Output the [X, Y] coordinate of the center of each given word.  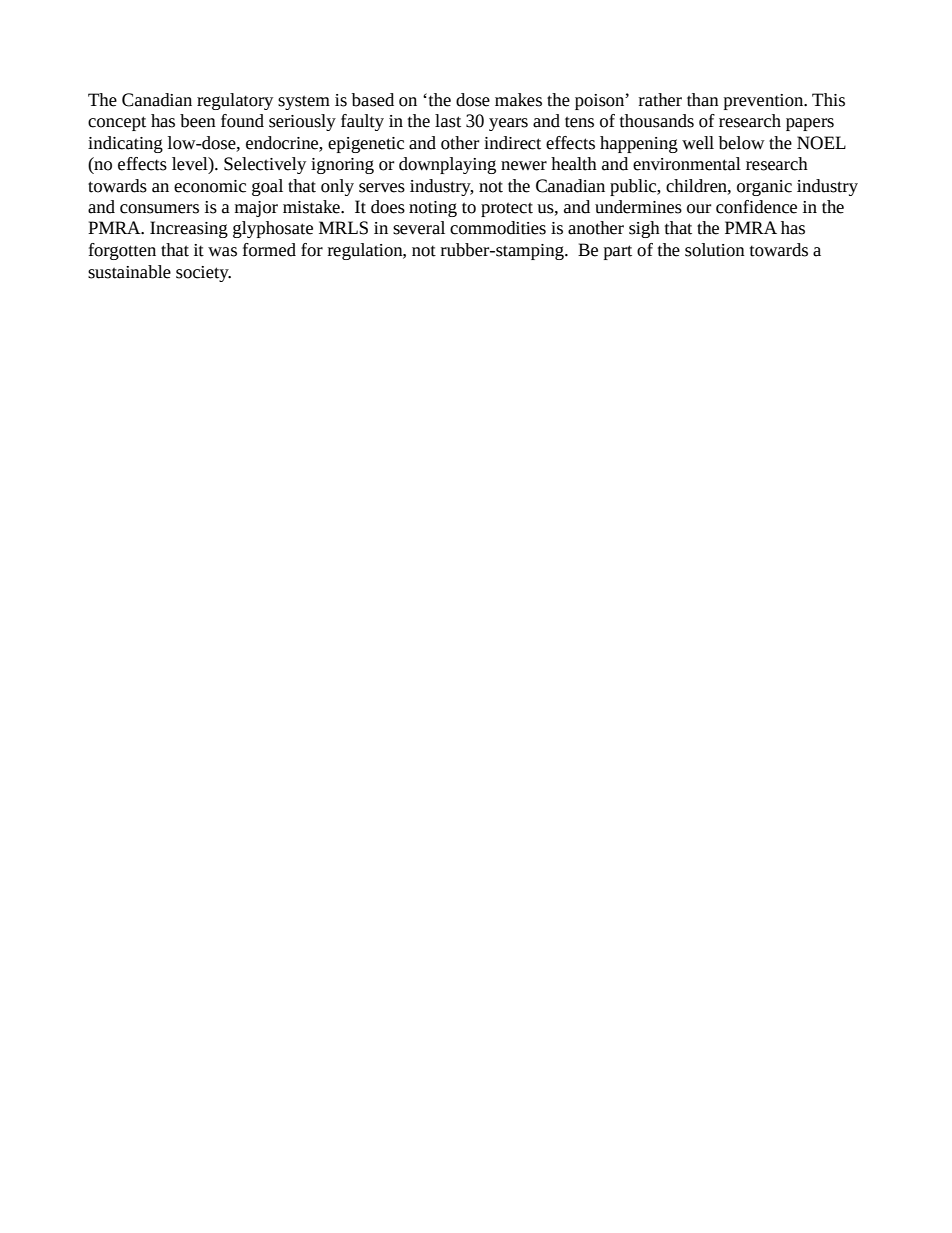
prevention [765, 102]
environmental [687, 164]
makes [518, 100]
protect [507, 209]
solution [715, 250]
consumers [159, 209]
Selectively [265, 165]
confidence [756, 207]
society [203, 274]
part [618, 252]
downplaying [447, 165]
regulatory [235, 101]
